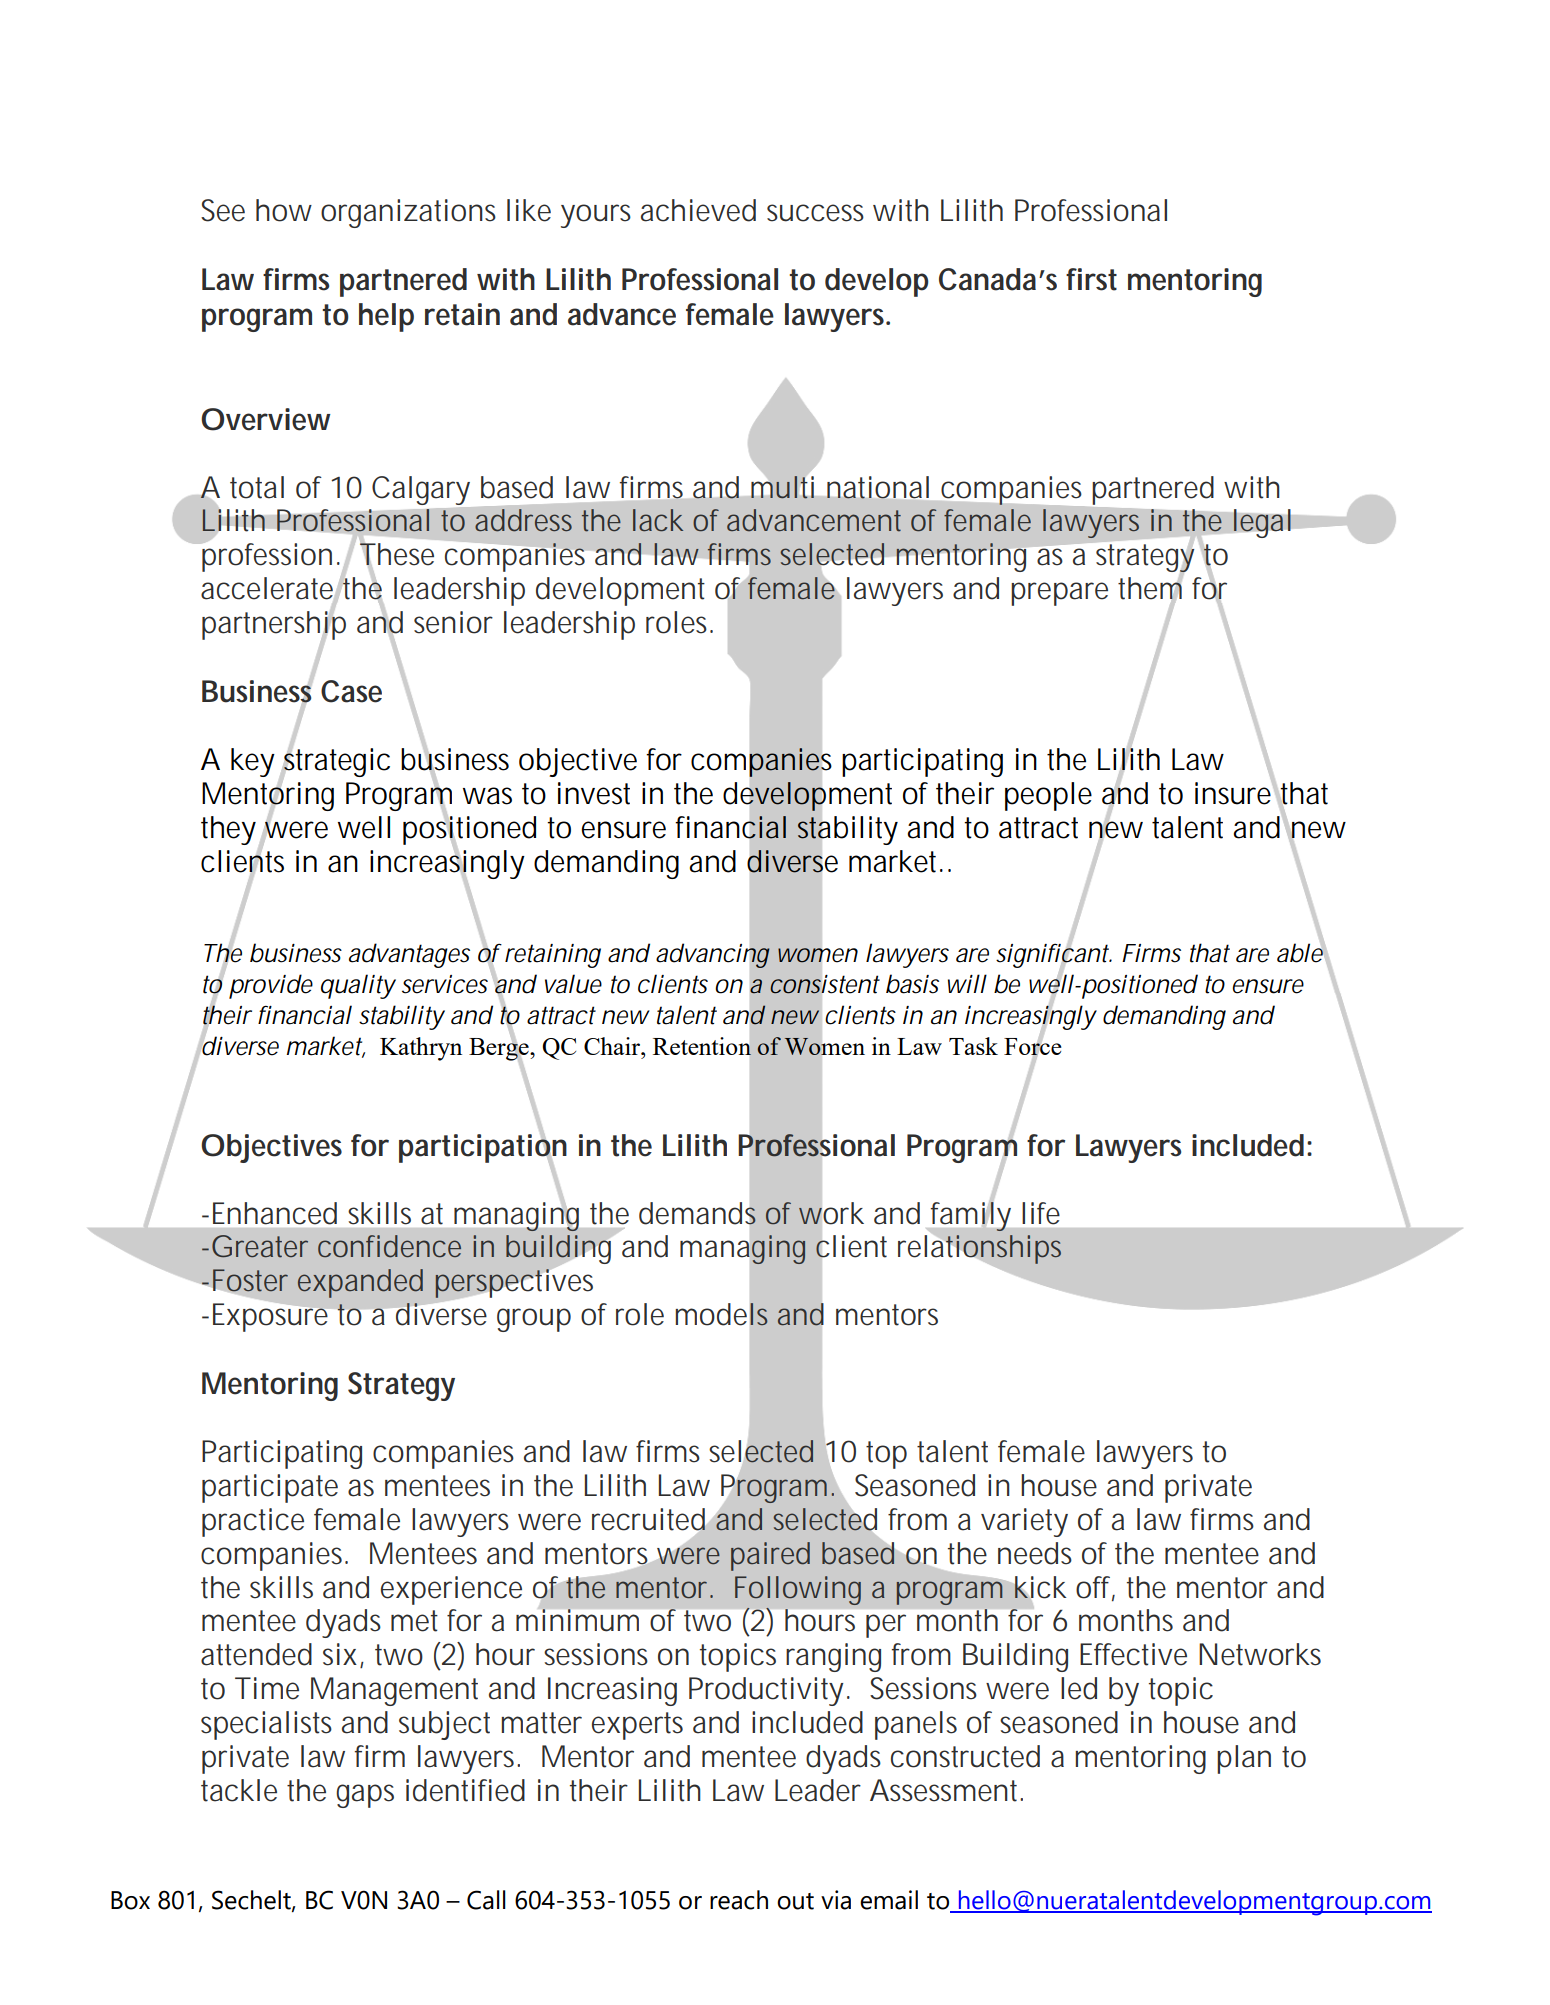  What do you see at coordinates (239, 1790) in the image?
I see `tackle` at bounding box center [239, 1790].
